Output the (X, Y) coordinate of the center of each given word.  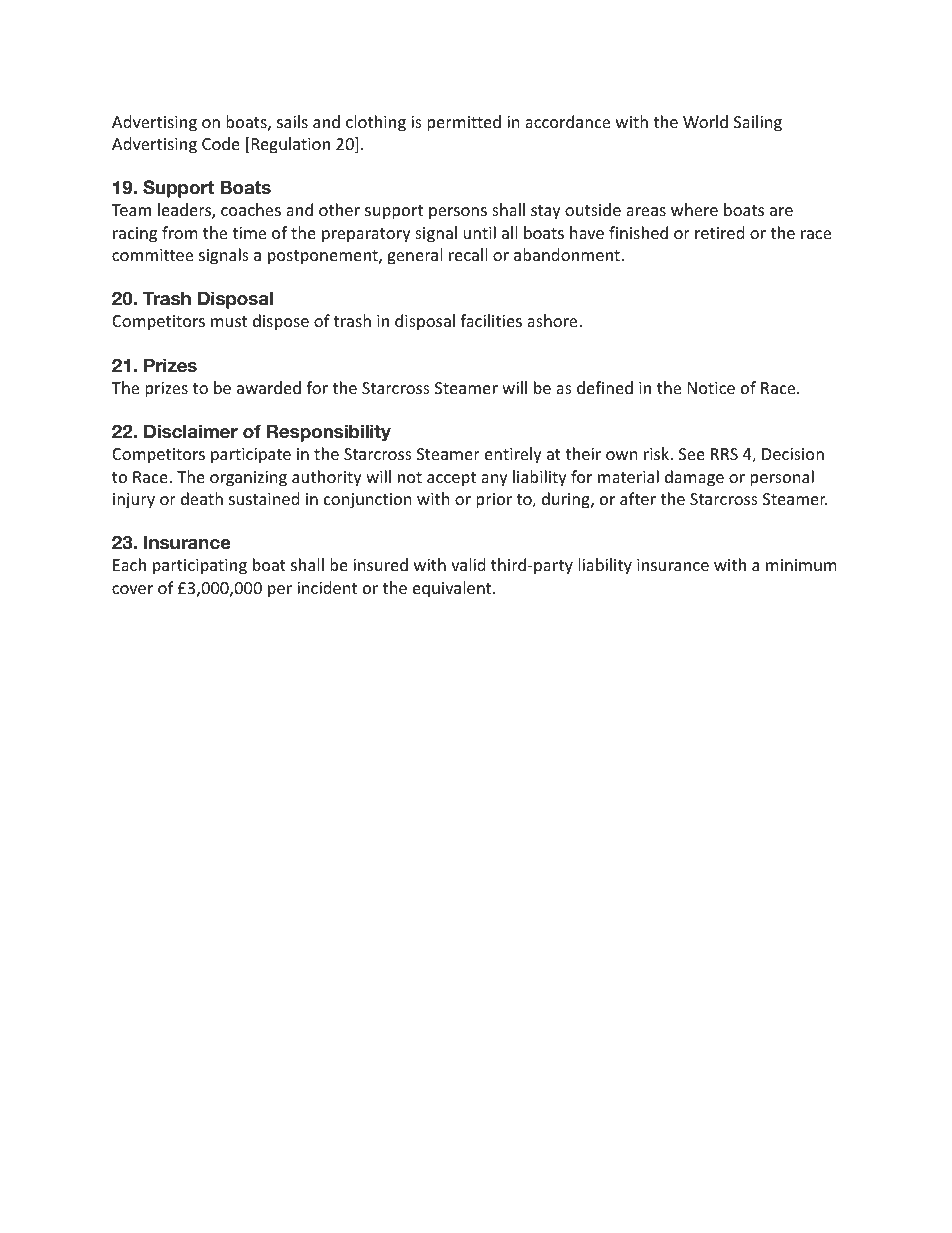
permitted (464, 123)
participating (200, 567)
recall (468, 254)
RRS (724, 454)
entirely (513, 455)
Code (221, 143)
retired (719, 232)
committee (152, 255)
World (705, 121)
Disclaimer (191, 431)
